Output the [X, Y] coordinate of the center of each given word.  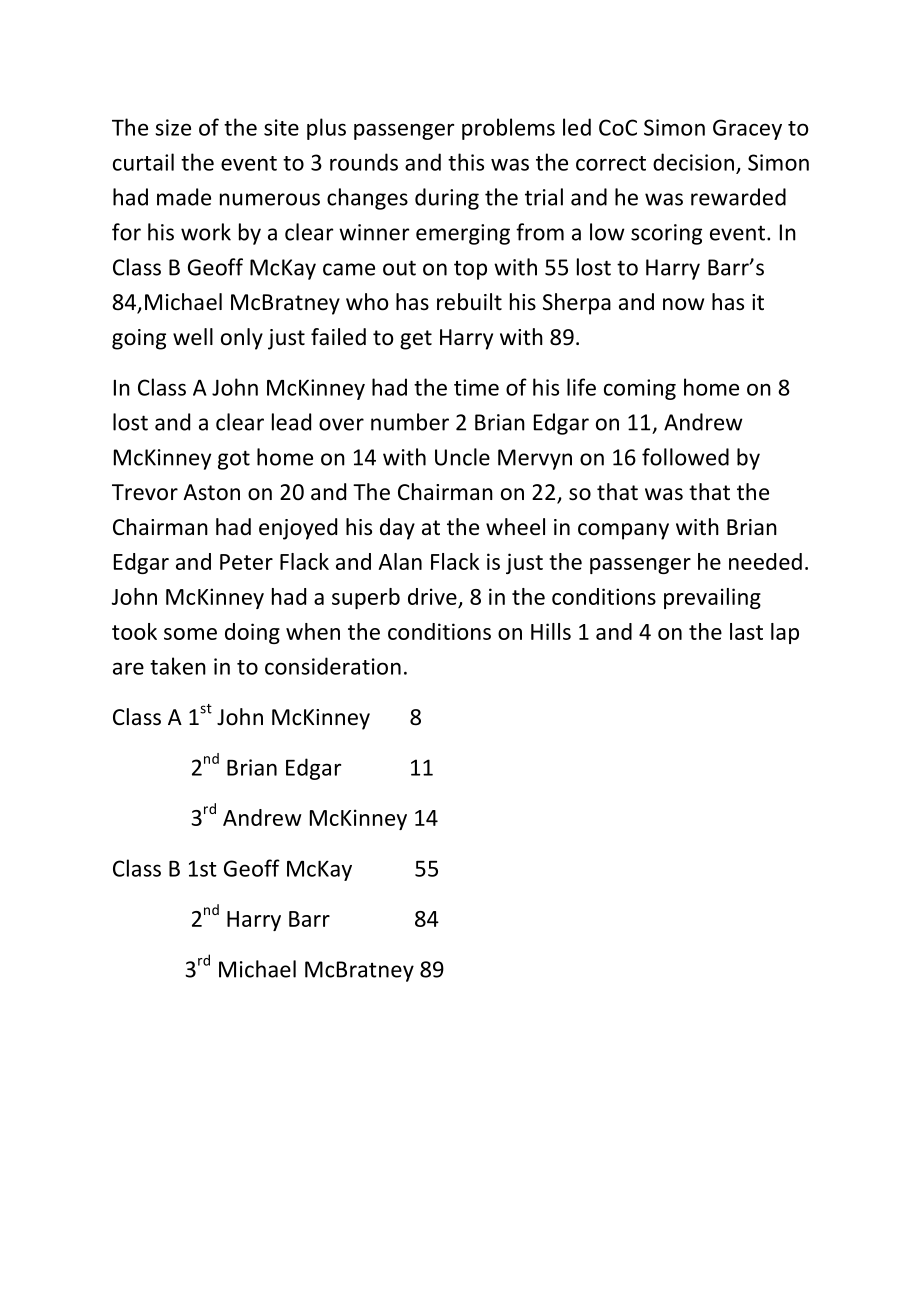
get [416, 340]
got [234, 460]
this [466, 162]
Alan [400, 561]
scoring [666, 234]
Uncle [462, 457]
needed [765, 561]
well [193, 337]
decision [693, 162]
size [173, 127]
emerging [463, 234]
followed [685, 457]
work [206, 232]
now [683, 304]
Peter [246, 562]
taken [178, 666]
